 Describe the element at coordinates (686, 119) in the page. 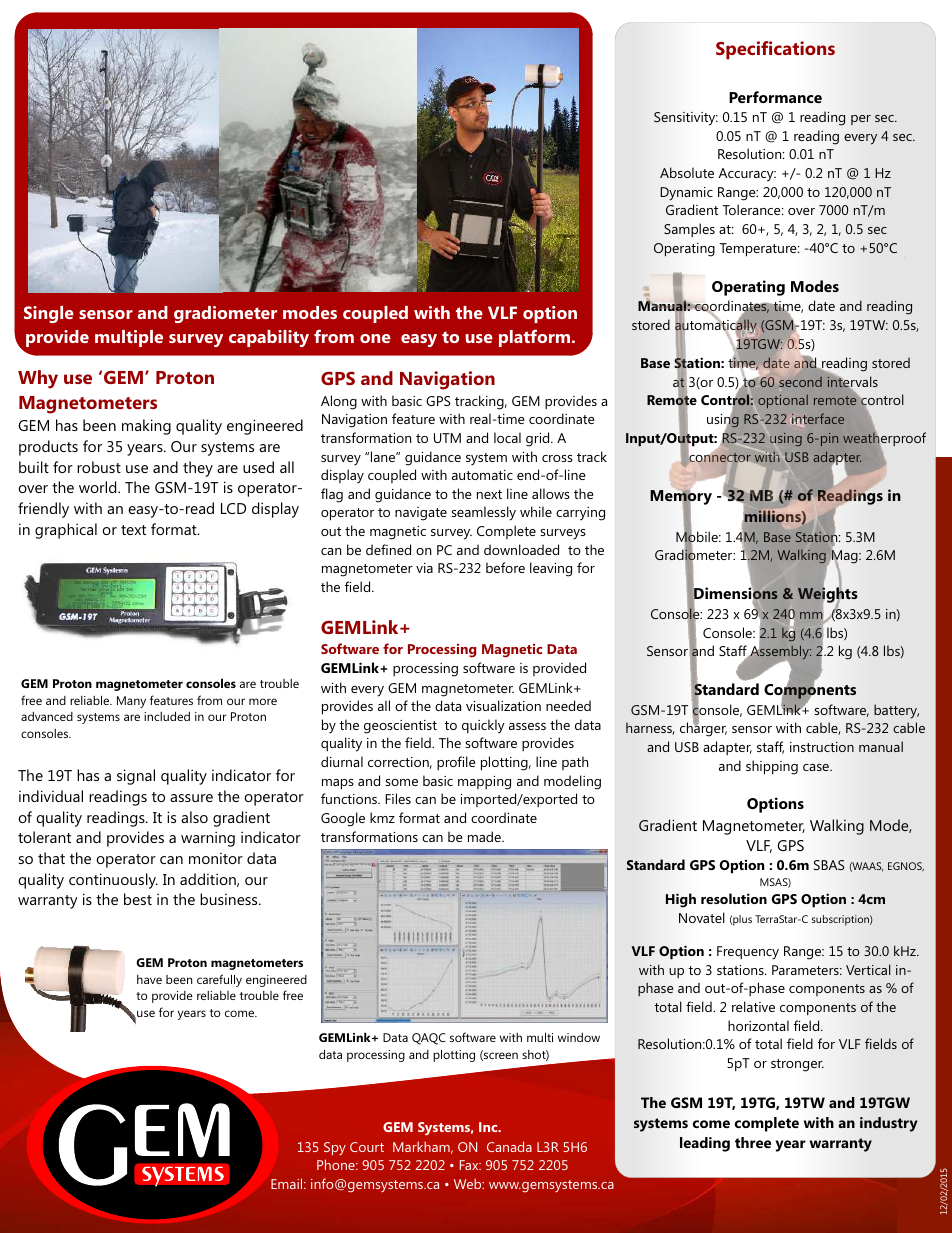

I see `Sensitivity` at that location.
